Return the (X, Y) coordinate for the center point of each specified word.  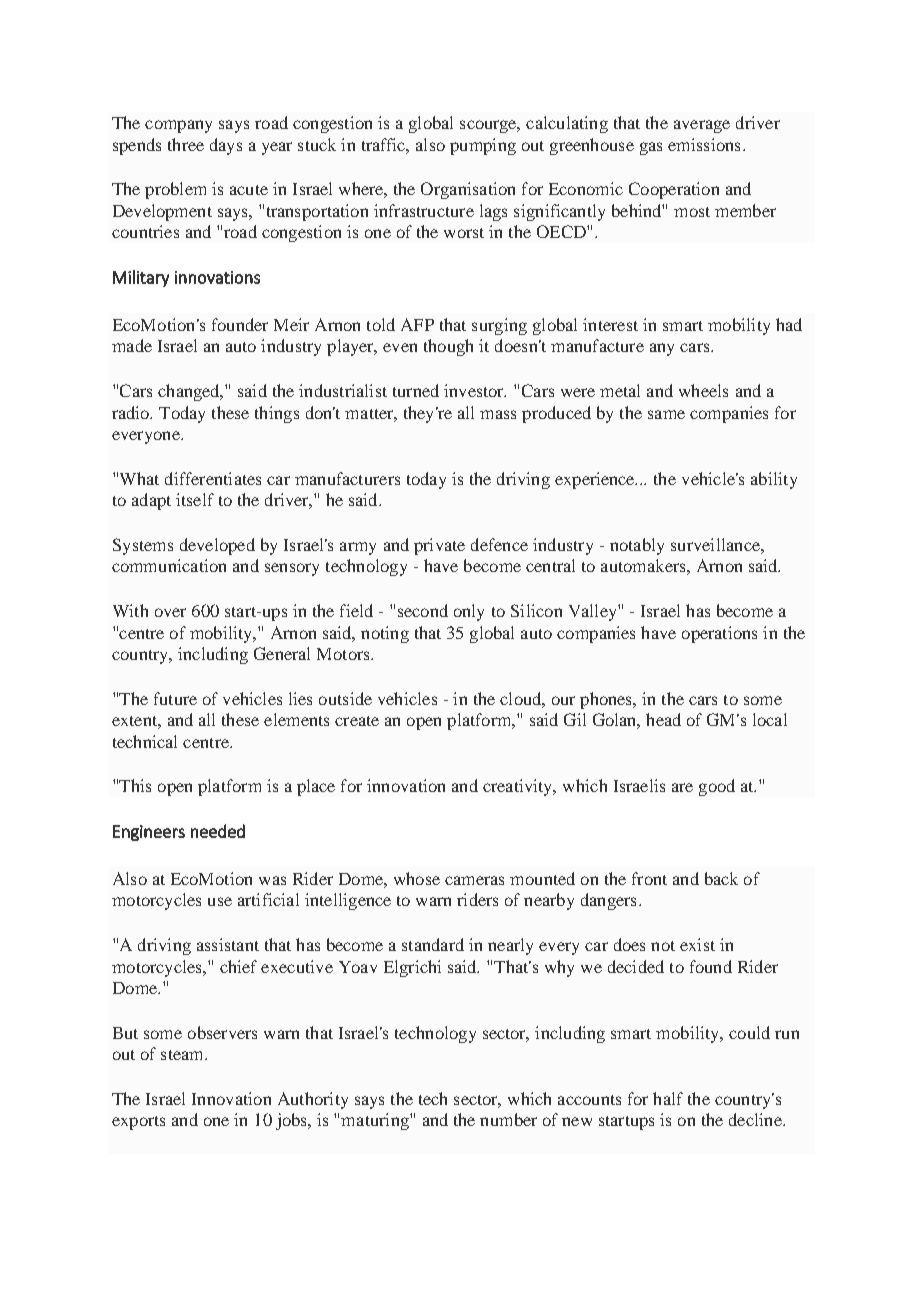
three (186, 144)
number (508, 1119)
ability (774, 480)
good (717, 787)
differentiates (213, 478)
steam (183, 1055)
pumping (483, 146)
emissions (704, 144)
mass (498, 414)
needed (218, 831)
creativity (519, 787)
